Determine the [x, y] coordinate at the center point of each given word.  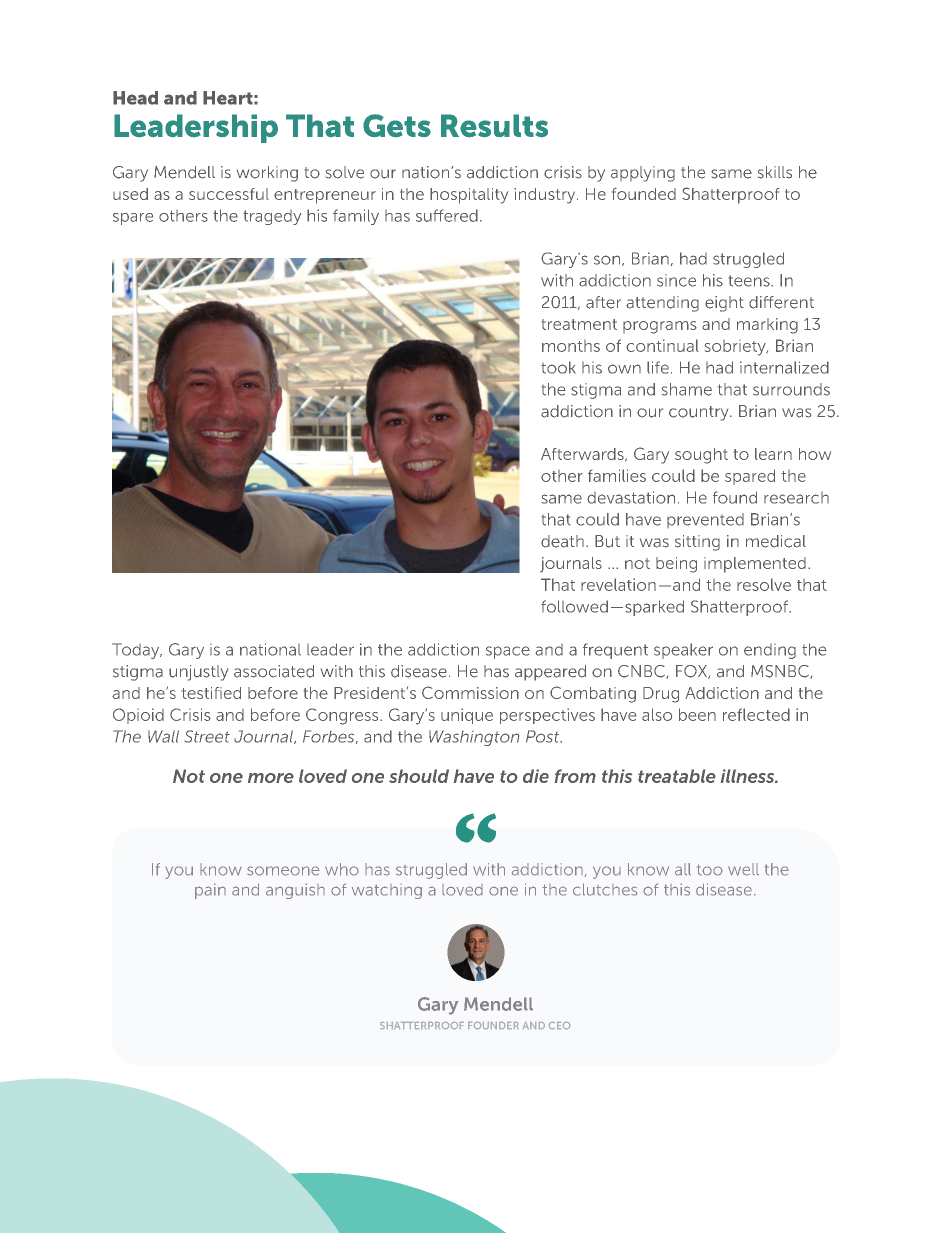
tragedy [272, 217]
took [558, 367]
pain [210, 891]
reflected [756, 714]
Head [135, 98]
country [700, 413]
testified [211, 693]
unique [467, 716]
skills [775, 172]
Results [494, 126]
